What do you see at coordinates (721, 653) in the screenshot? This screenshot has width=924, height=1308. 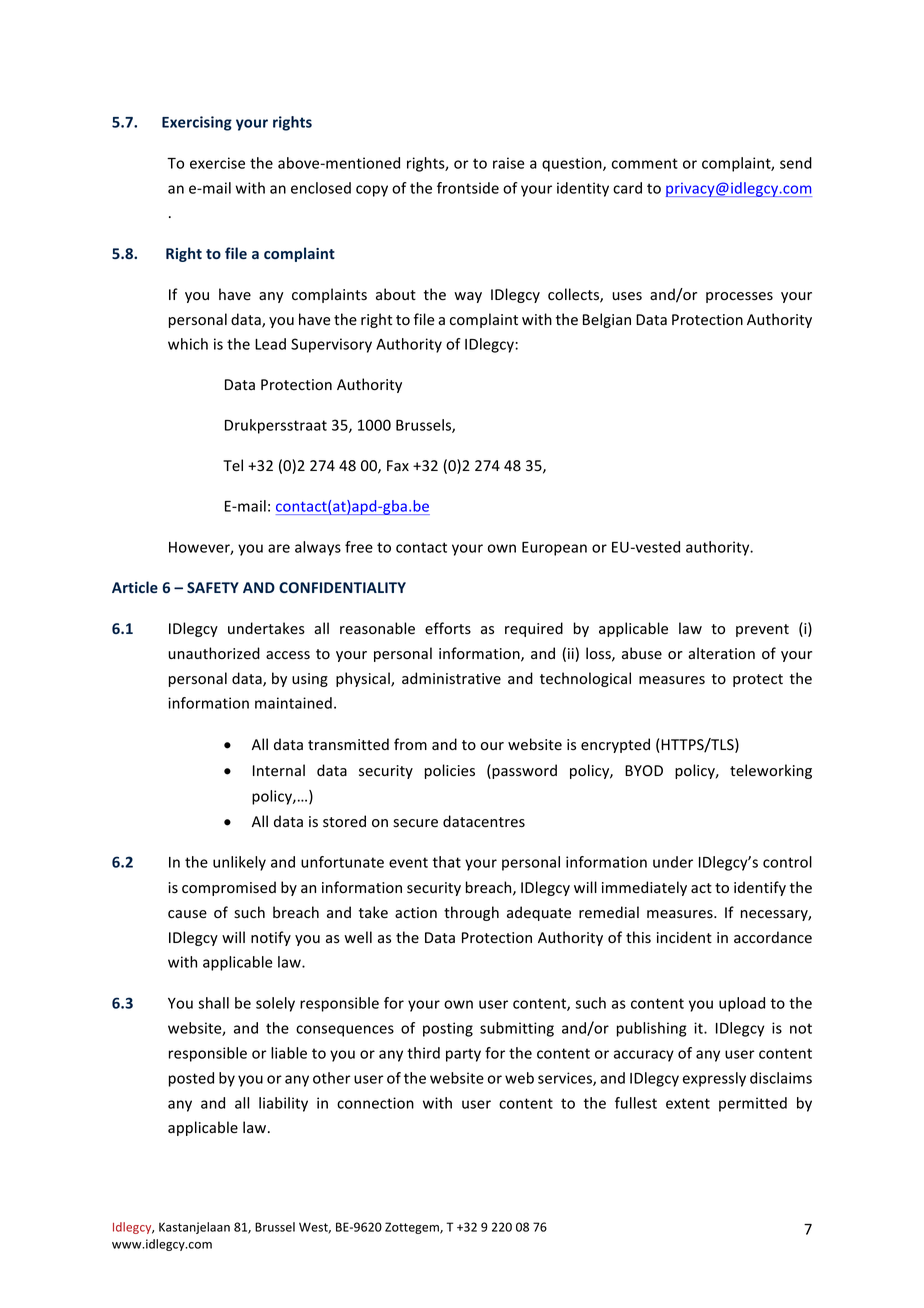 I see `alteration` at bounding box center [721, 653].
